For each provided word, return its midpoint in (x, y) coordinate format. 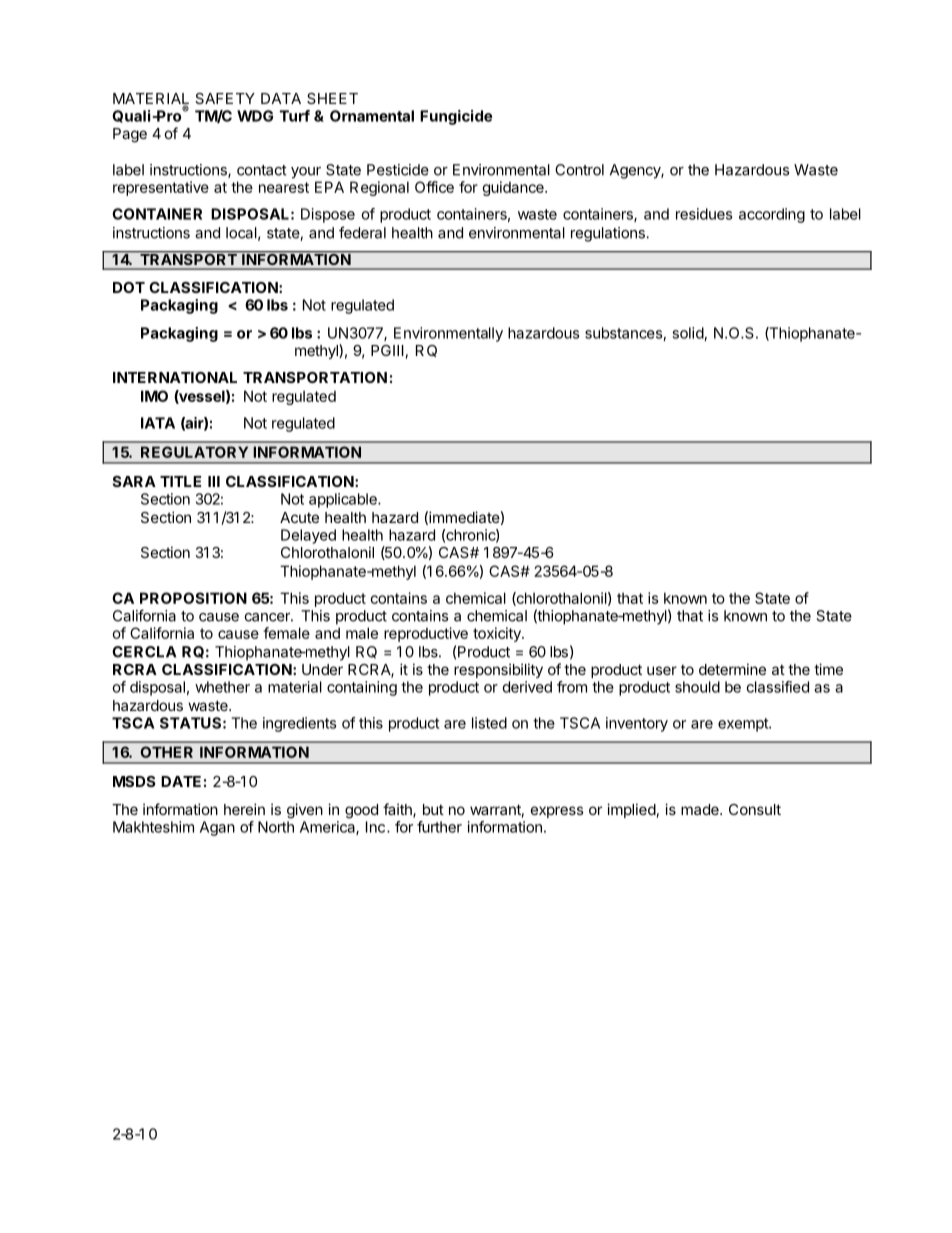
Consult (755, 809)
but (433, 809)
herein (244, 809)
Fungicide (456, 117)
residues (704, 214)
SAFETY (225, 98)
